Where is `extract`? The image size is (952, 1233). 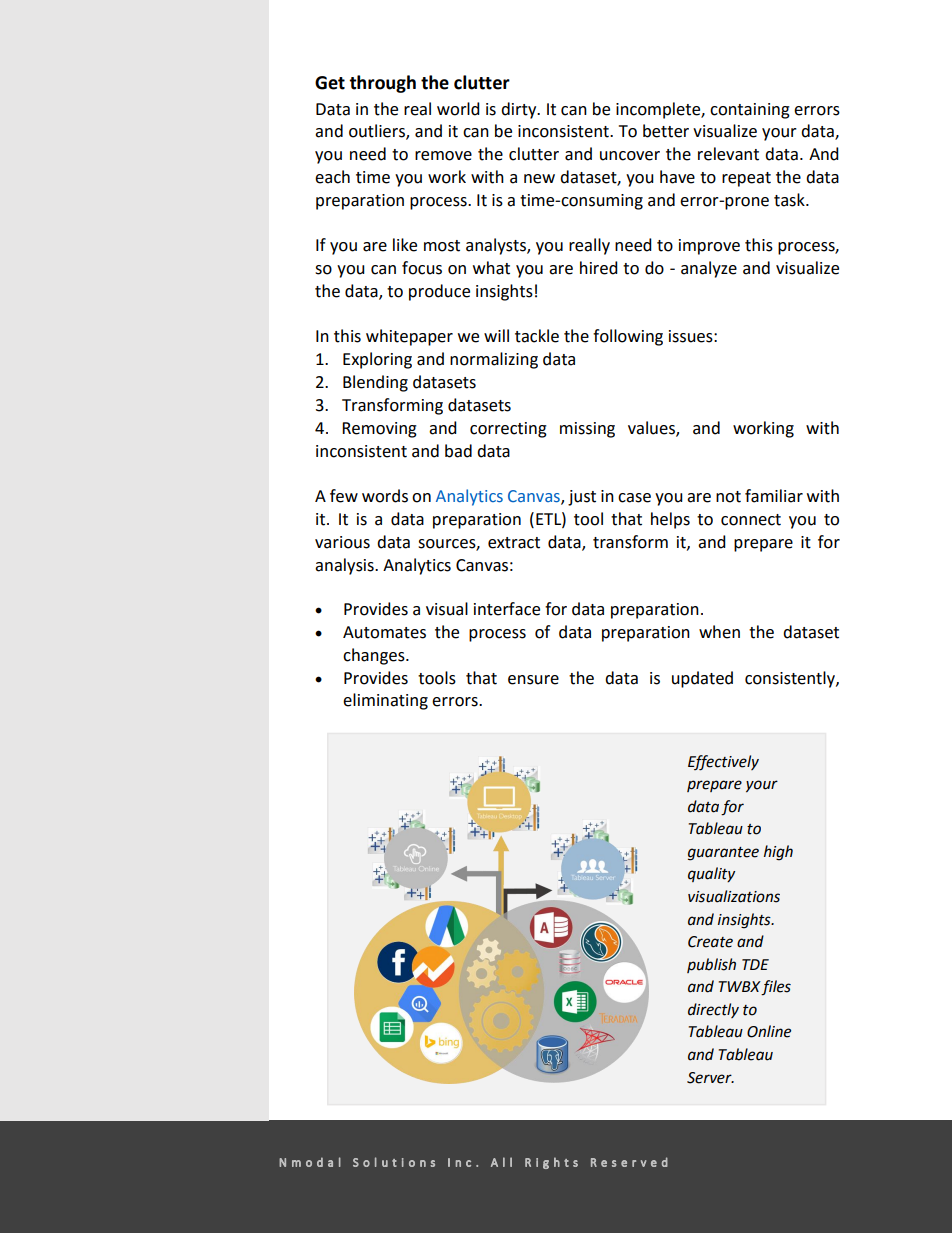 extract is located at coordinates (514, 543).
